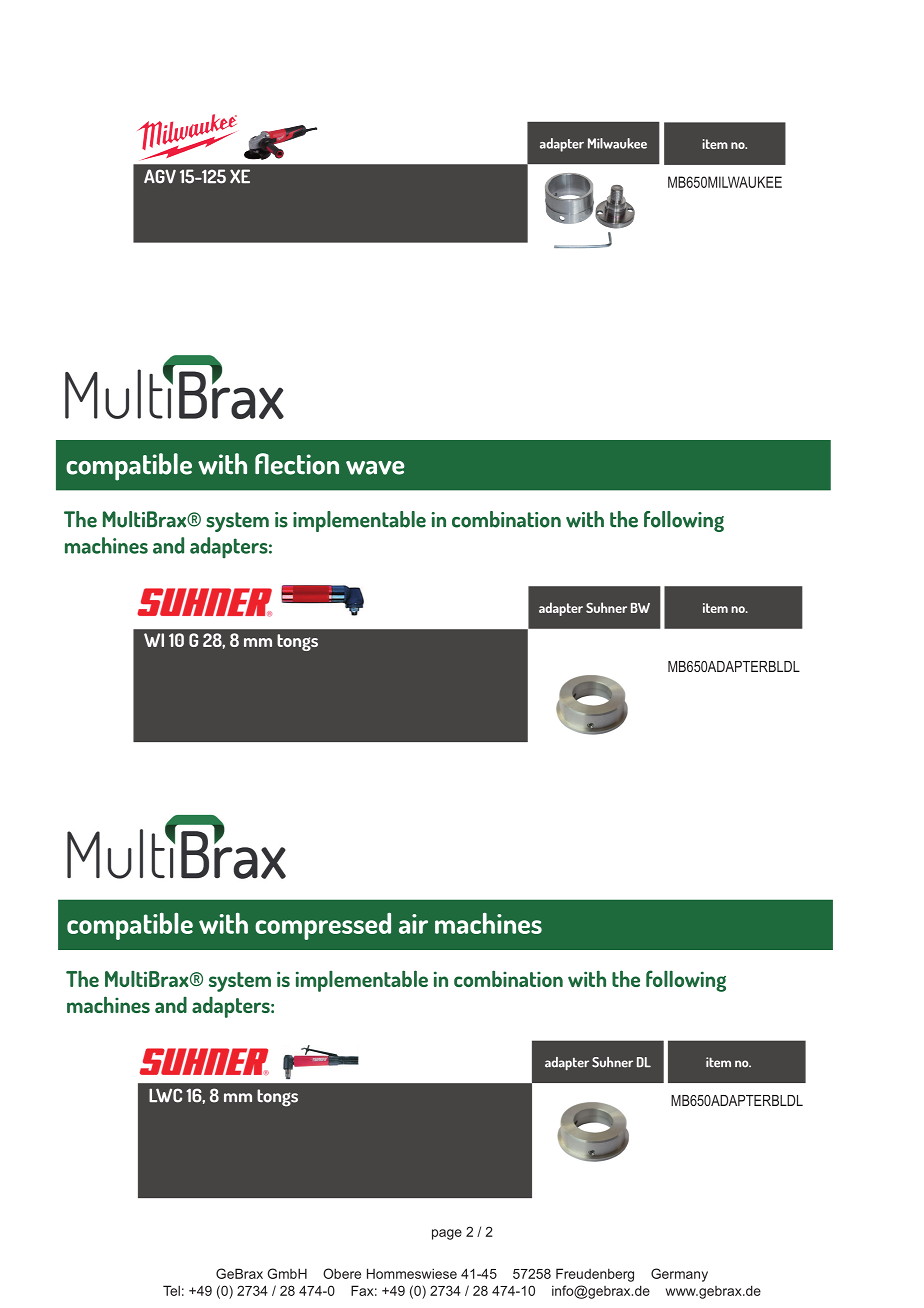 This image has height=1308, width=924. Describe the element at coordinates (679, 1275) in the image. I see `Germany` at that location.
